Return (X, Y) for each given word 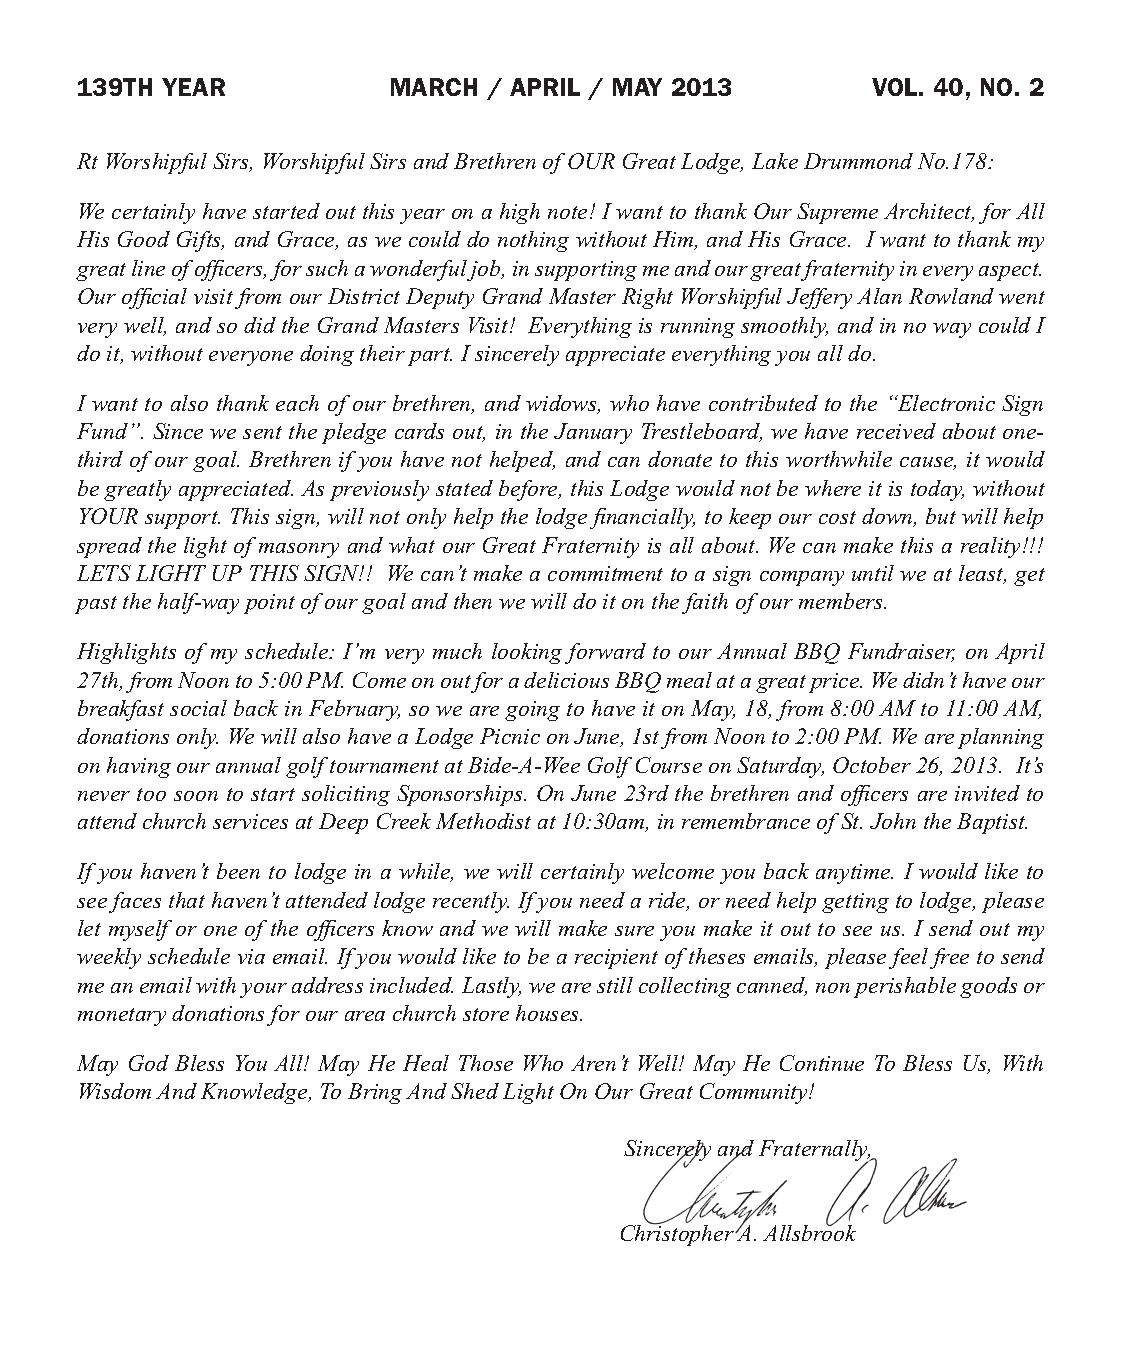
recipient (616, 959)
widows (563, 404)
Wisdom (115, 1091)
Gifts (200, 241)
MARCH (434, 87)
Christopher (678, 1234)
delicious (566, 680)
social (198, 708)
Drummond (858, 161)
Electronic (945, 403)
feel (908, 958)
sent (262, 432)
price (835, 683)
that (187, 900)
